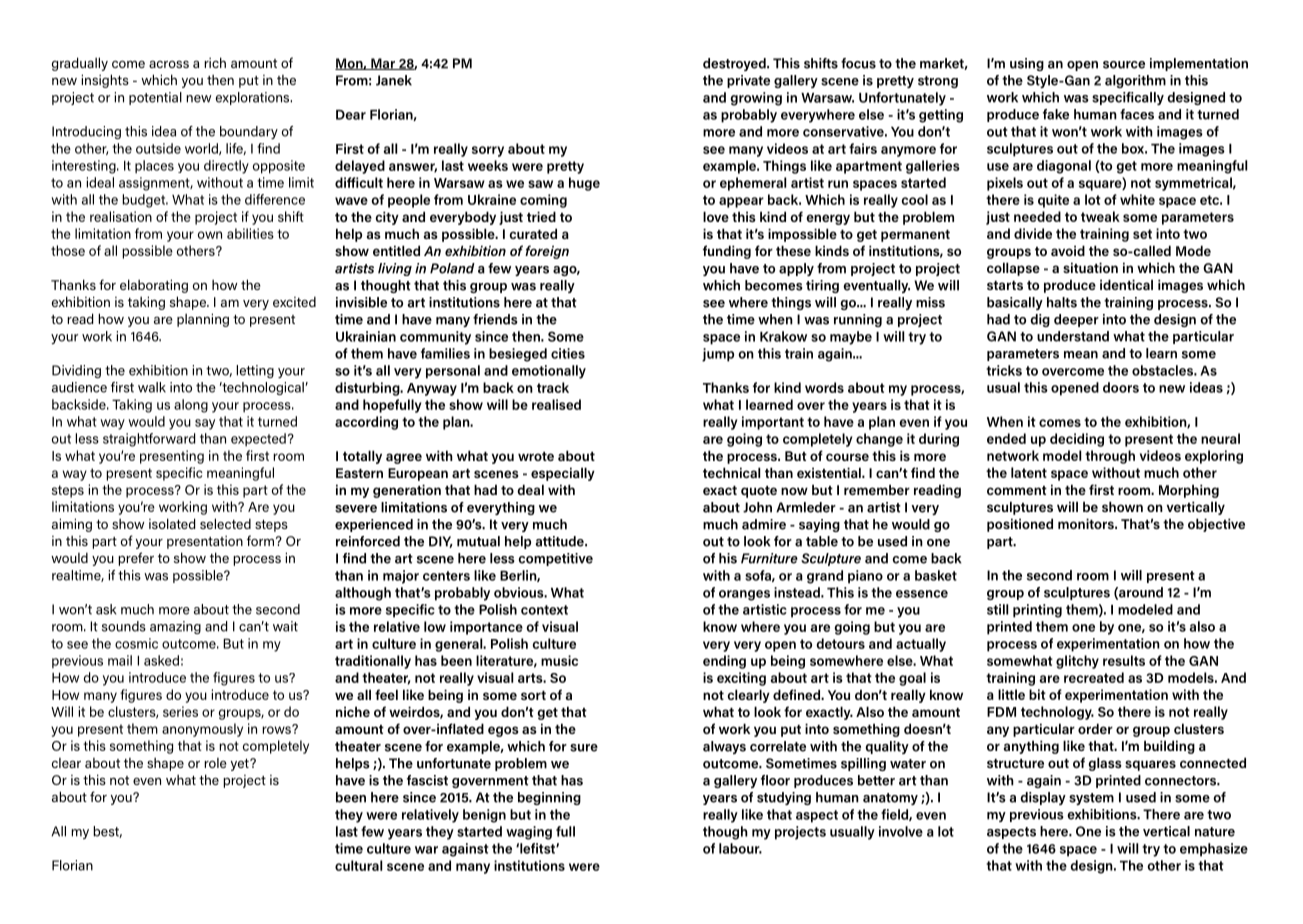 This screenshot has height=924, width=1303. What do you see at coordinates (1020, 525) in the screenshot?
I see `positioned` at bounding box center [1020, 525].
